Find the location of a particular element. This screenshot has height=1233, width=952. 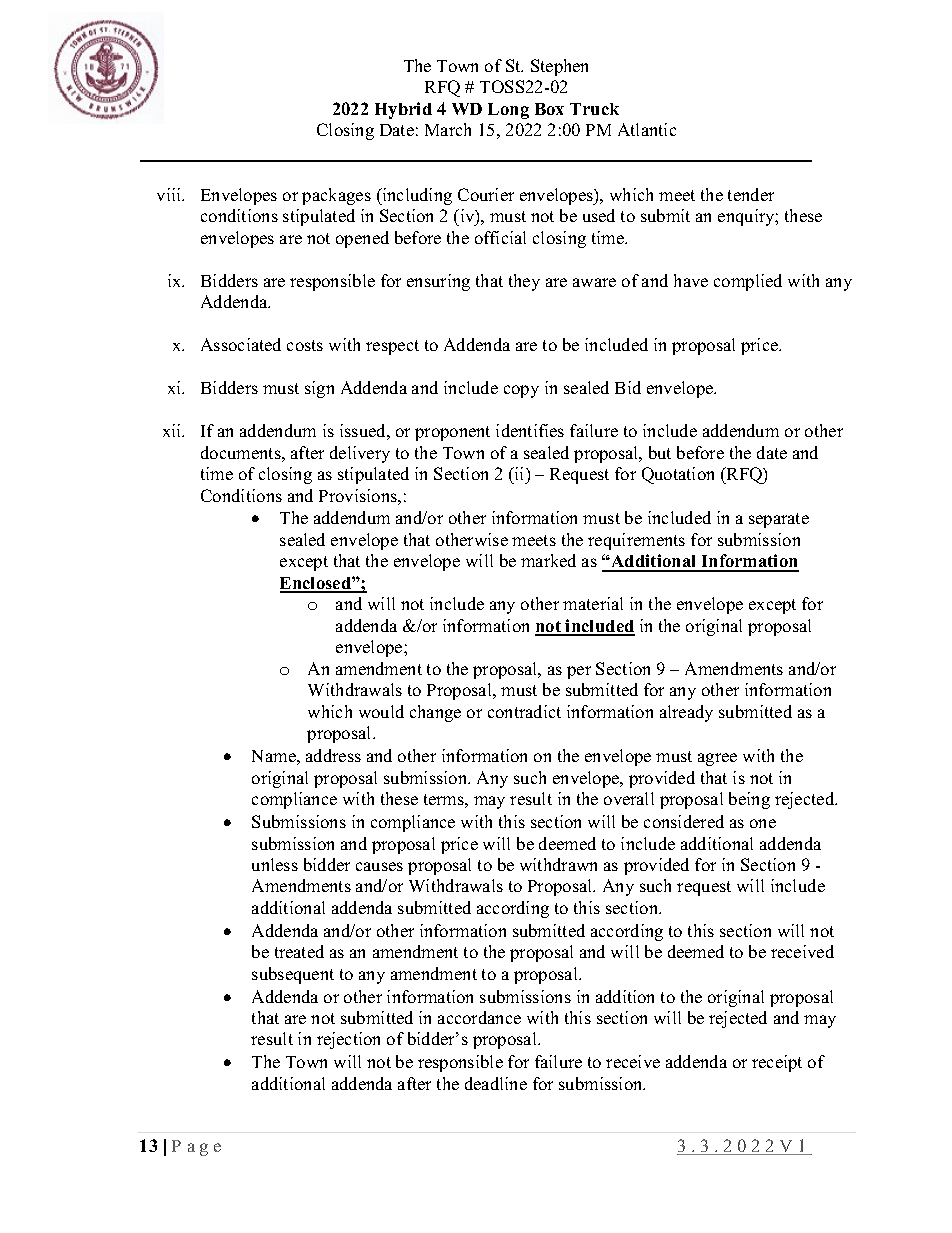

proponent is located at coordinates (452, 433).
